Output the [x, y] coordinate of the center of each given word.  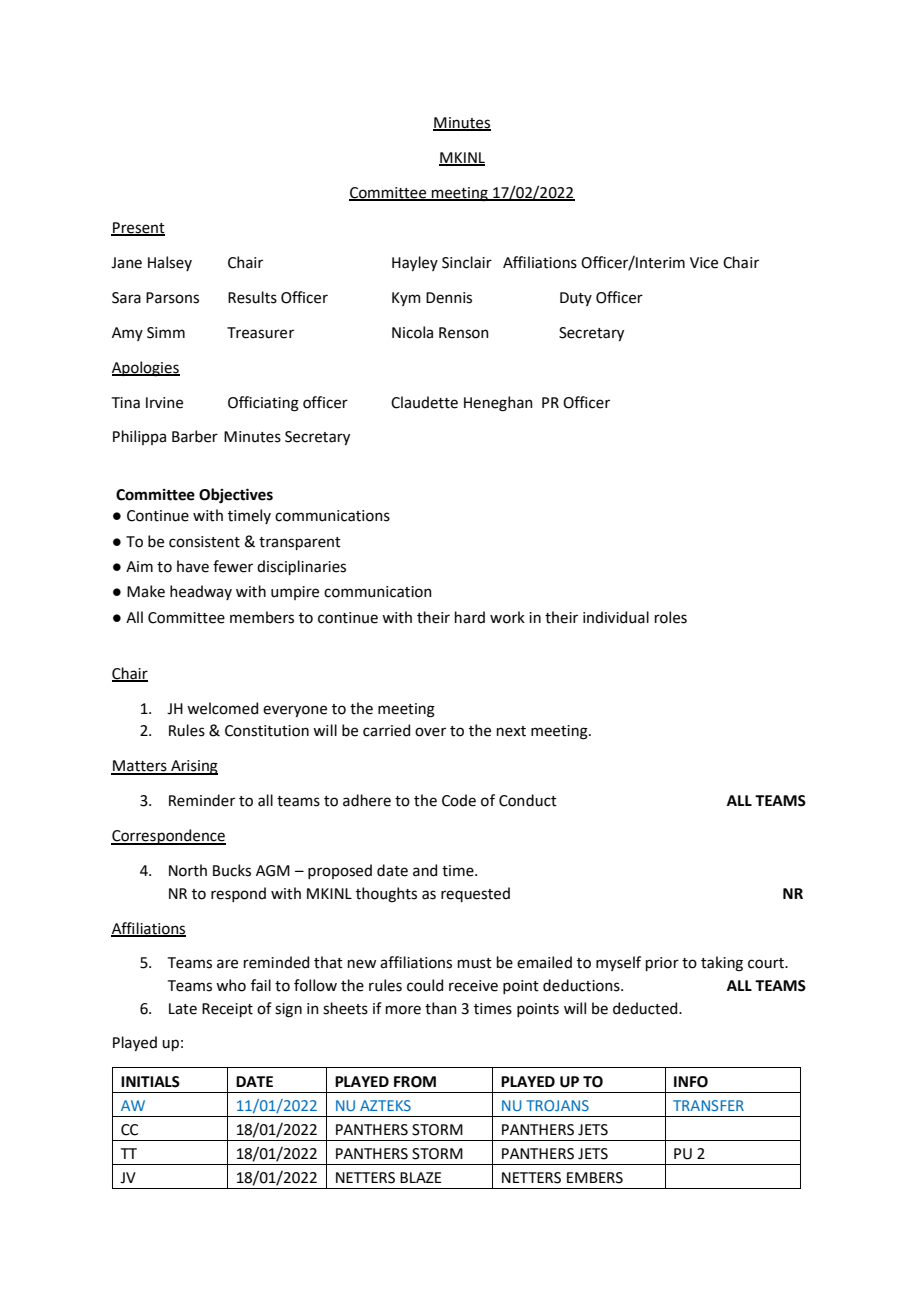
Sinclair [467, 262]
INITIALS [150, 1082]
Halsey [170, 263]
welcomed [222, 708]
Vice [704, 263]
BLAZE [421, 1177]
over [430, 732]
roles [671, 617]
